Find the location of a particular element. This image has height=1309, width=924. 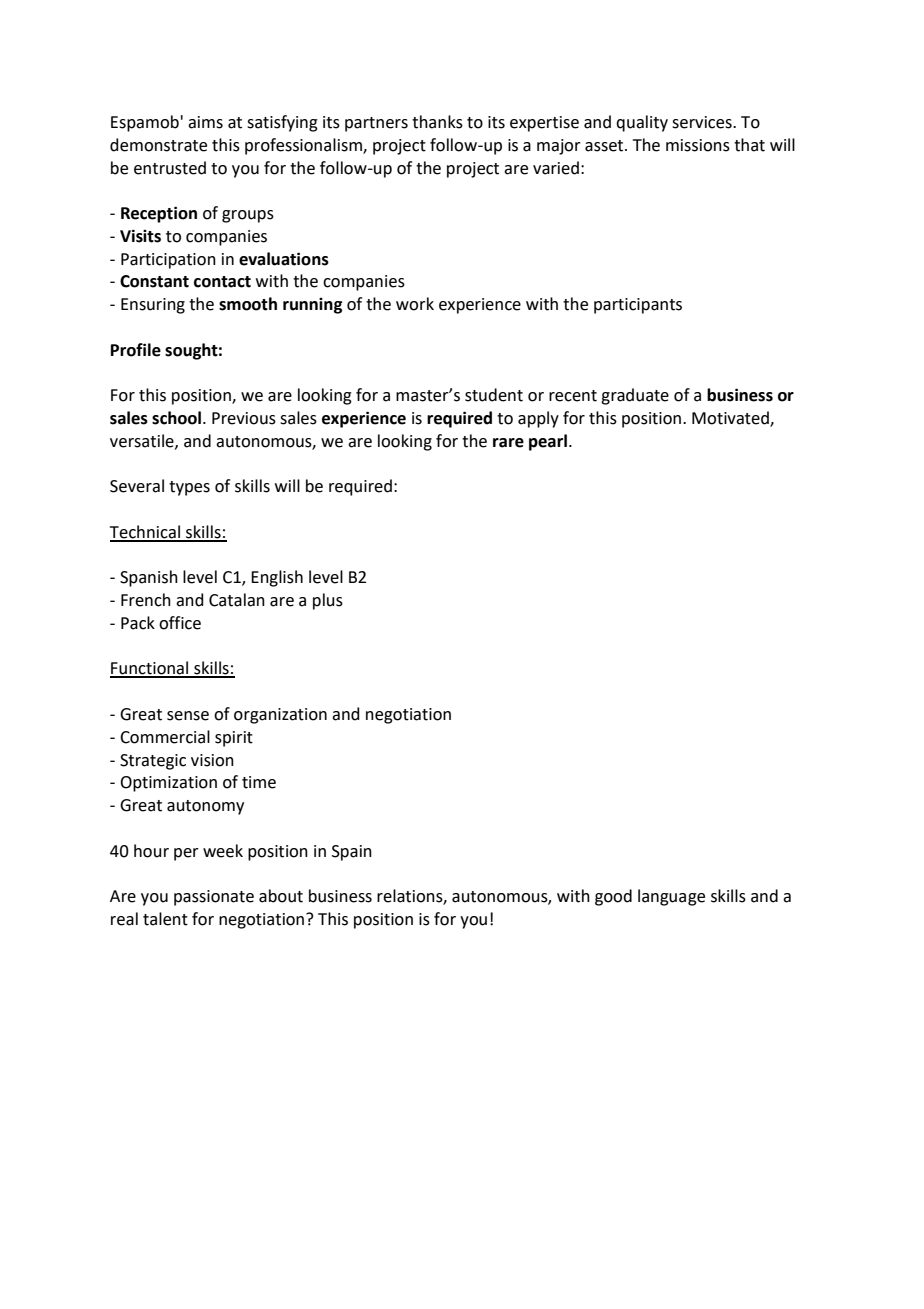

sense is located at coordinates (188, 716).
